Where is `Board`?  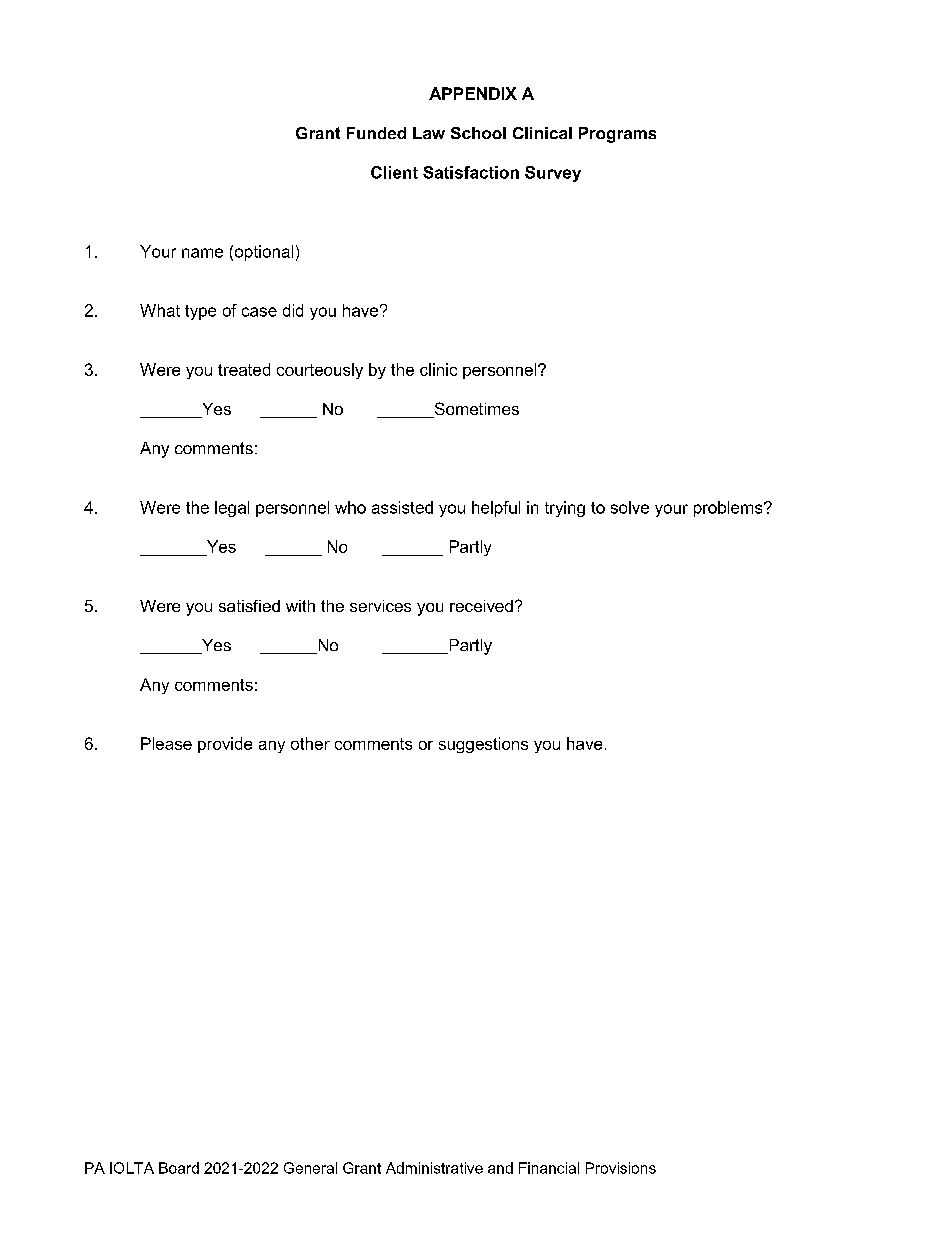
Board is located at coordinates (179, 1168).
